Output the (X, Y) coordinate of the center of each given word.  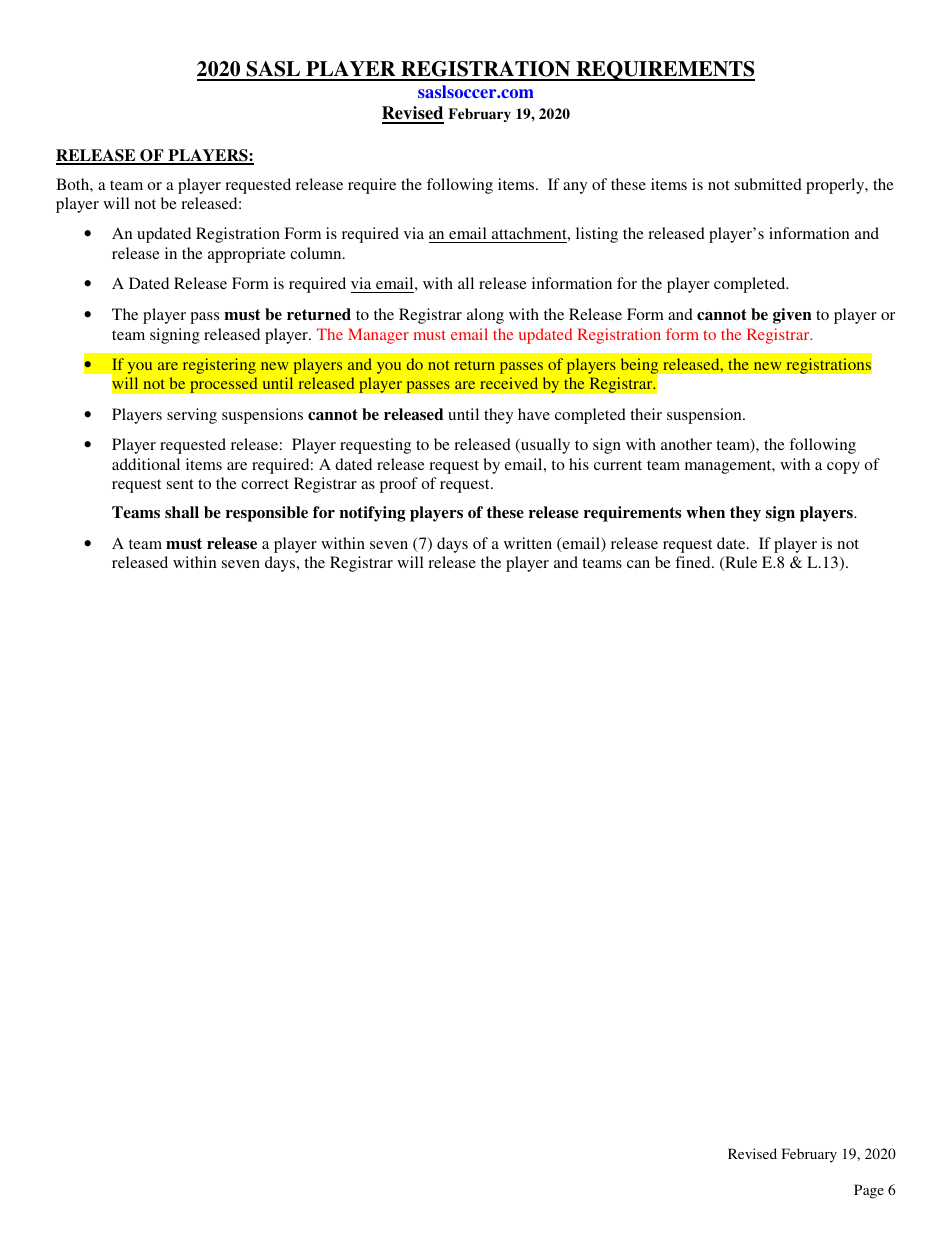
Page (869, 1191)
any (575, 188)
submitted (768, 184)
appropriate (247, 255)
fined (694, 562)
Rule (740, 563)
